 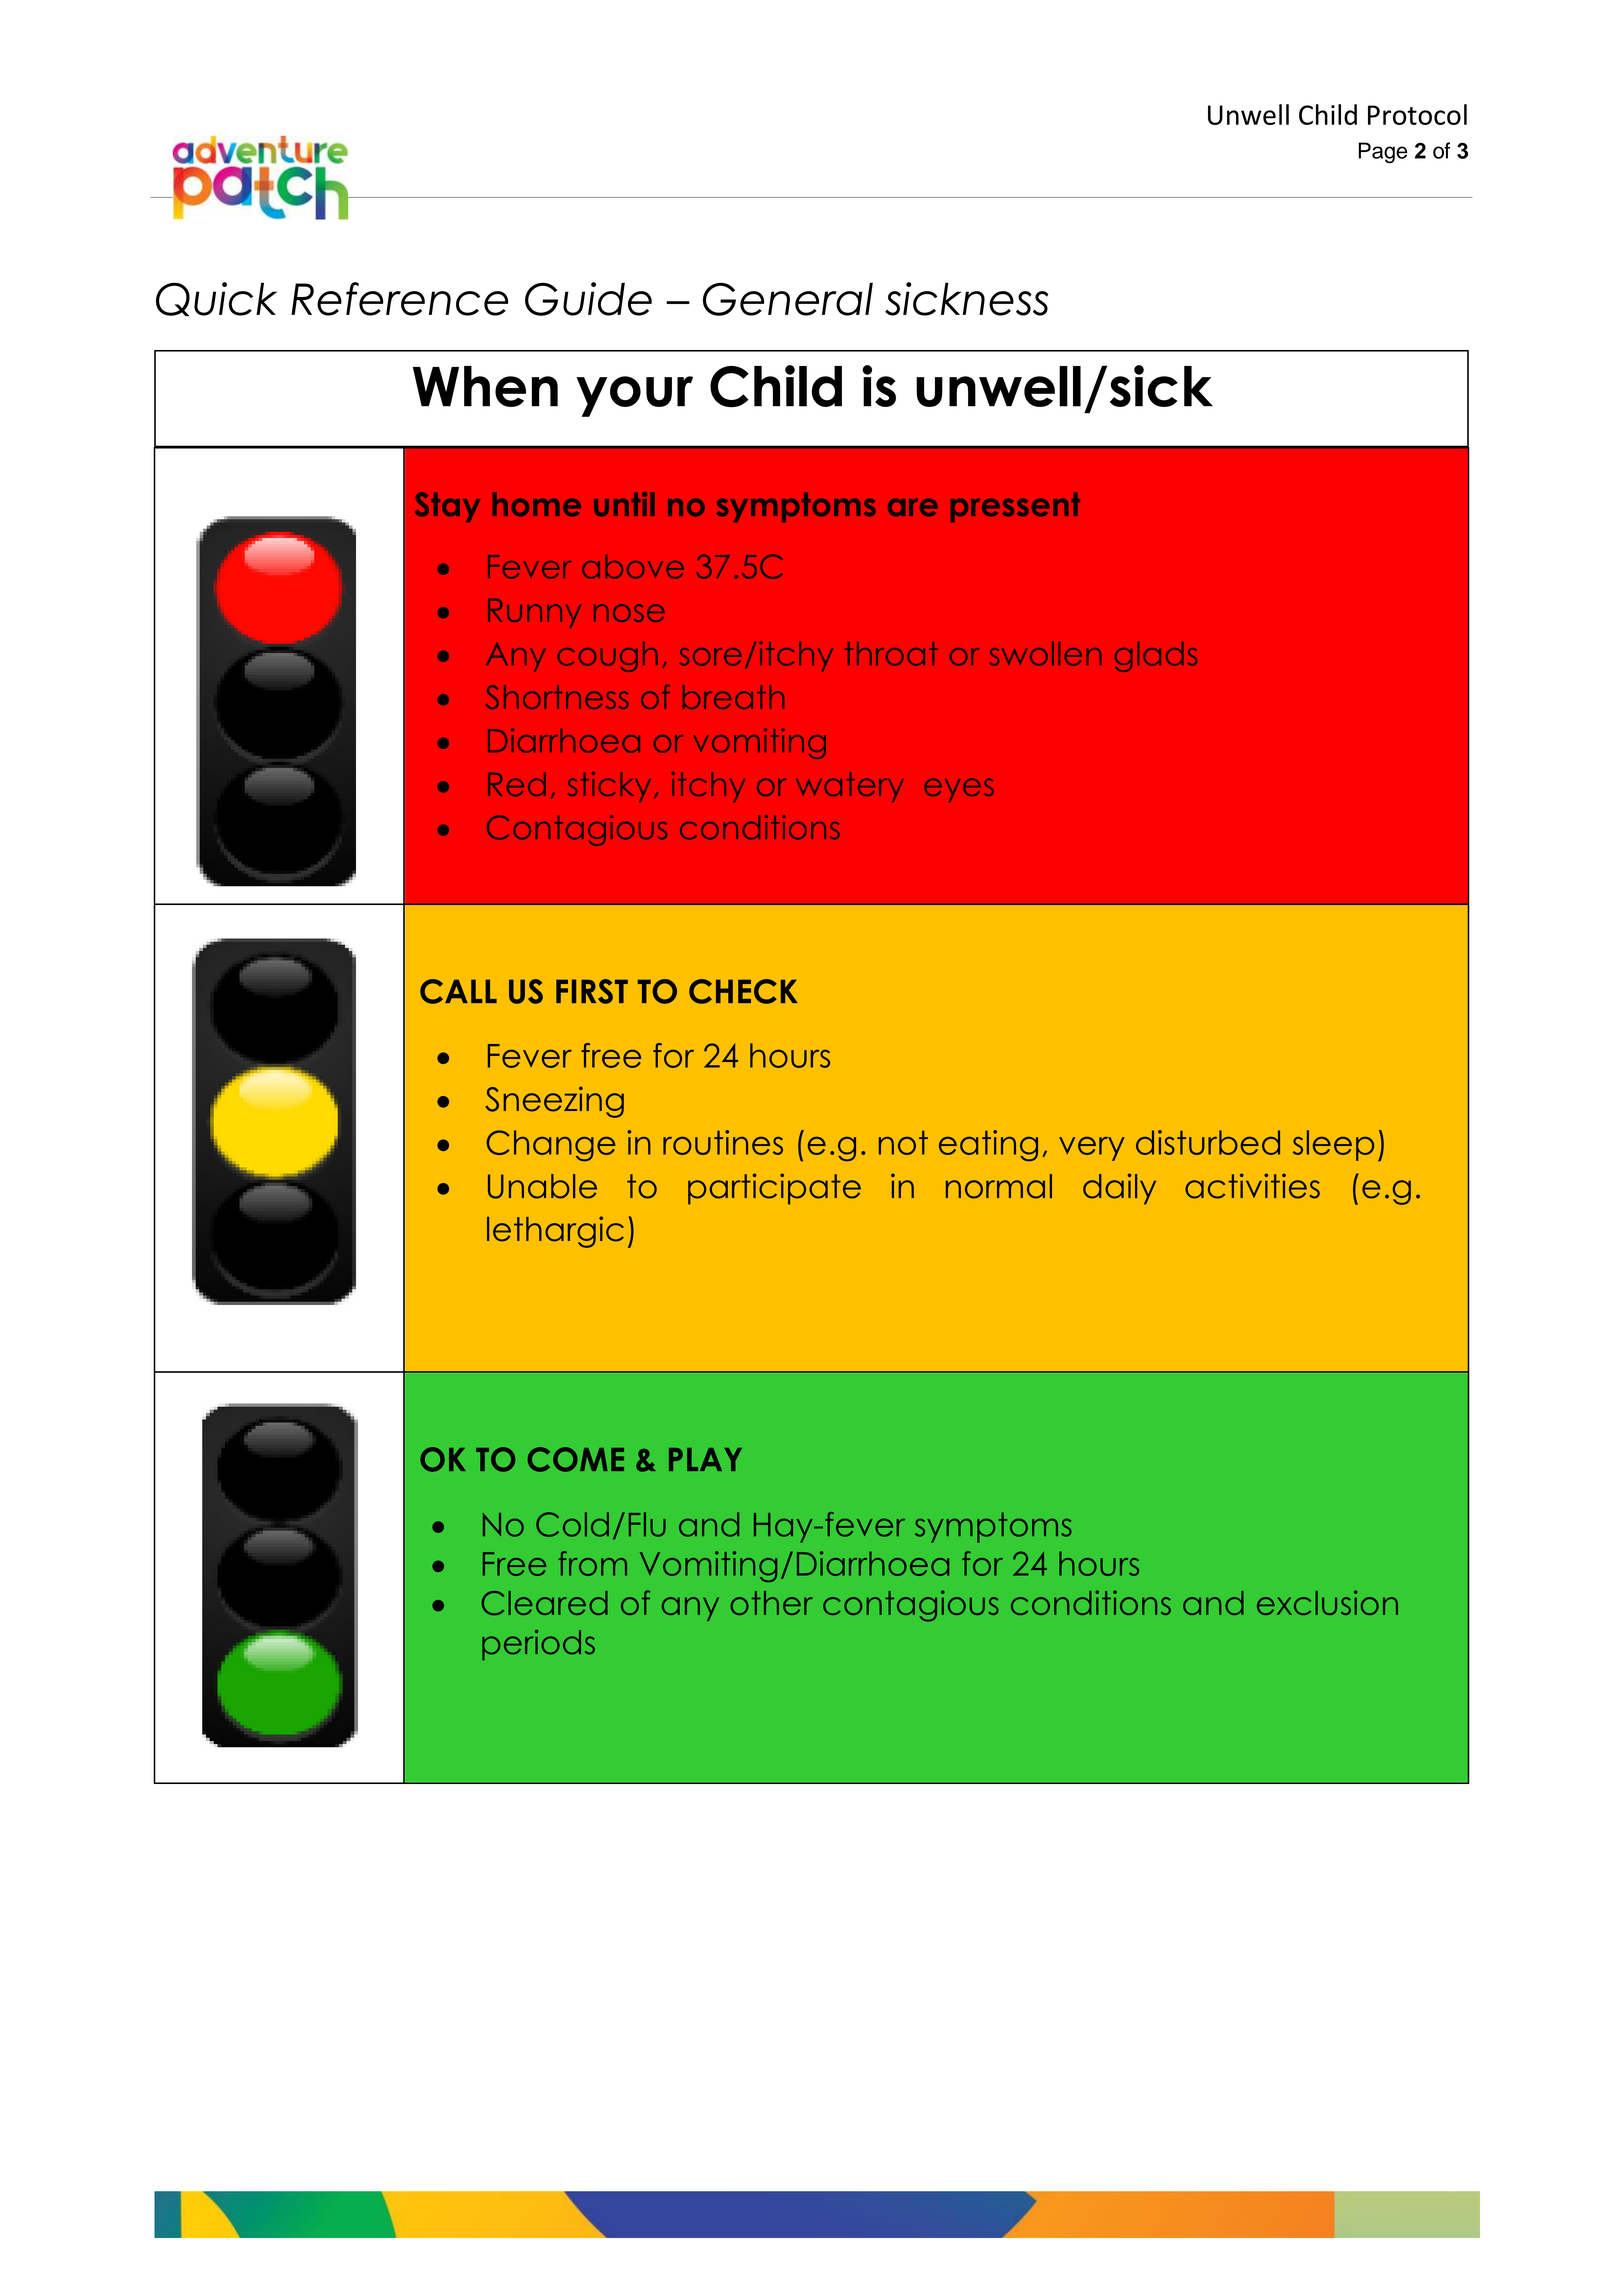 I want to click on Stay, so click(x=448, y=507).
